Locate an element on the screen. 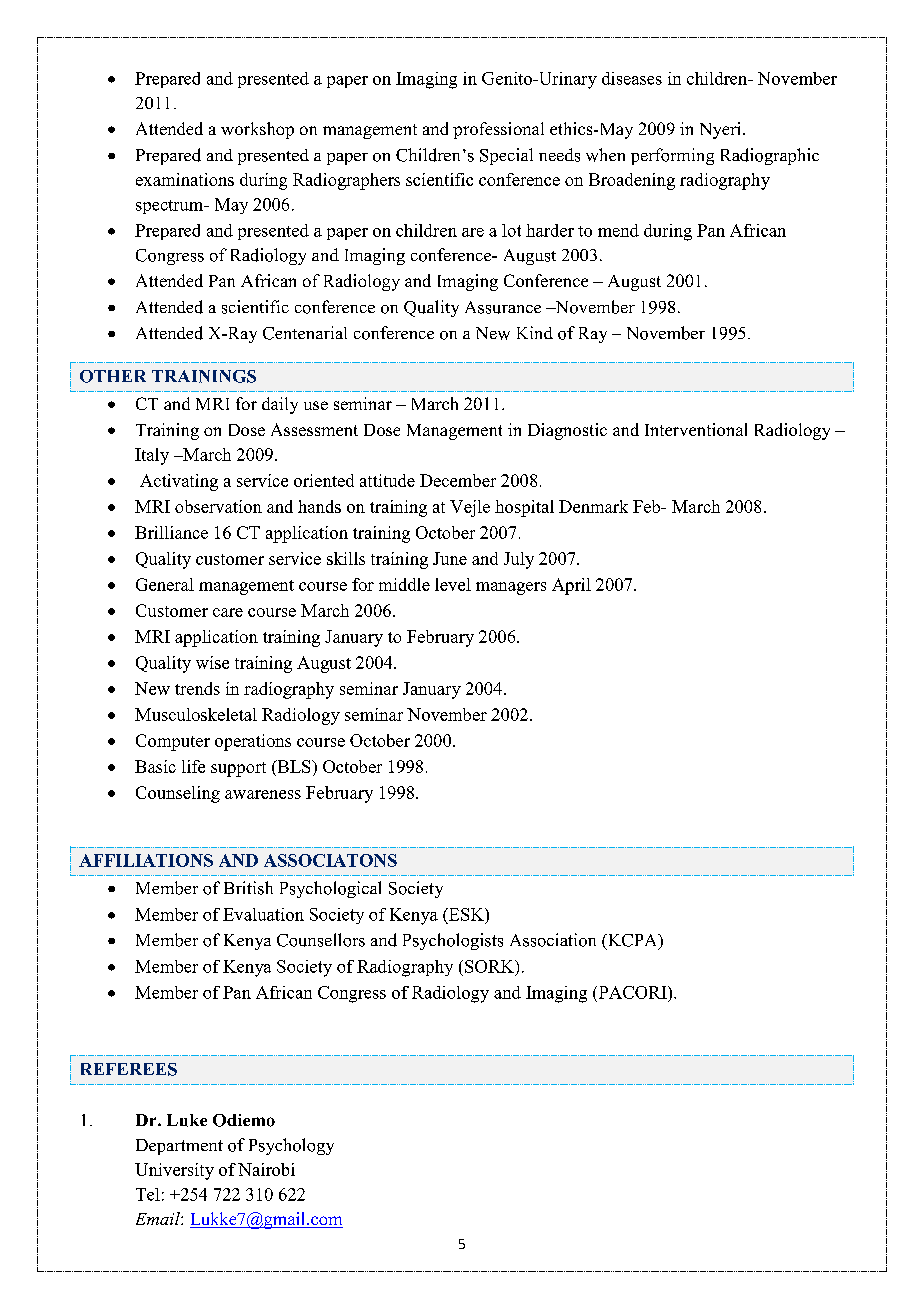  Interventional is located at coordinates (696, 429).
